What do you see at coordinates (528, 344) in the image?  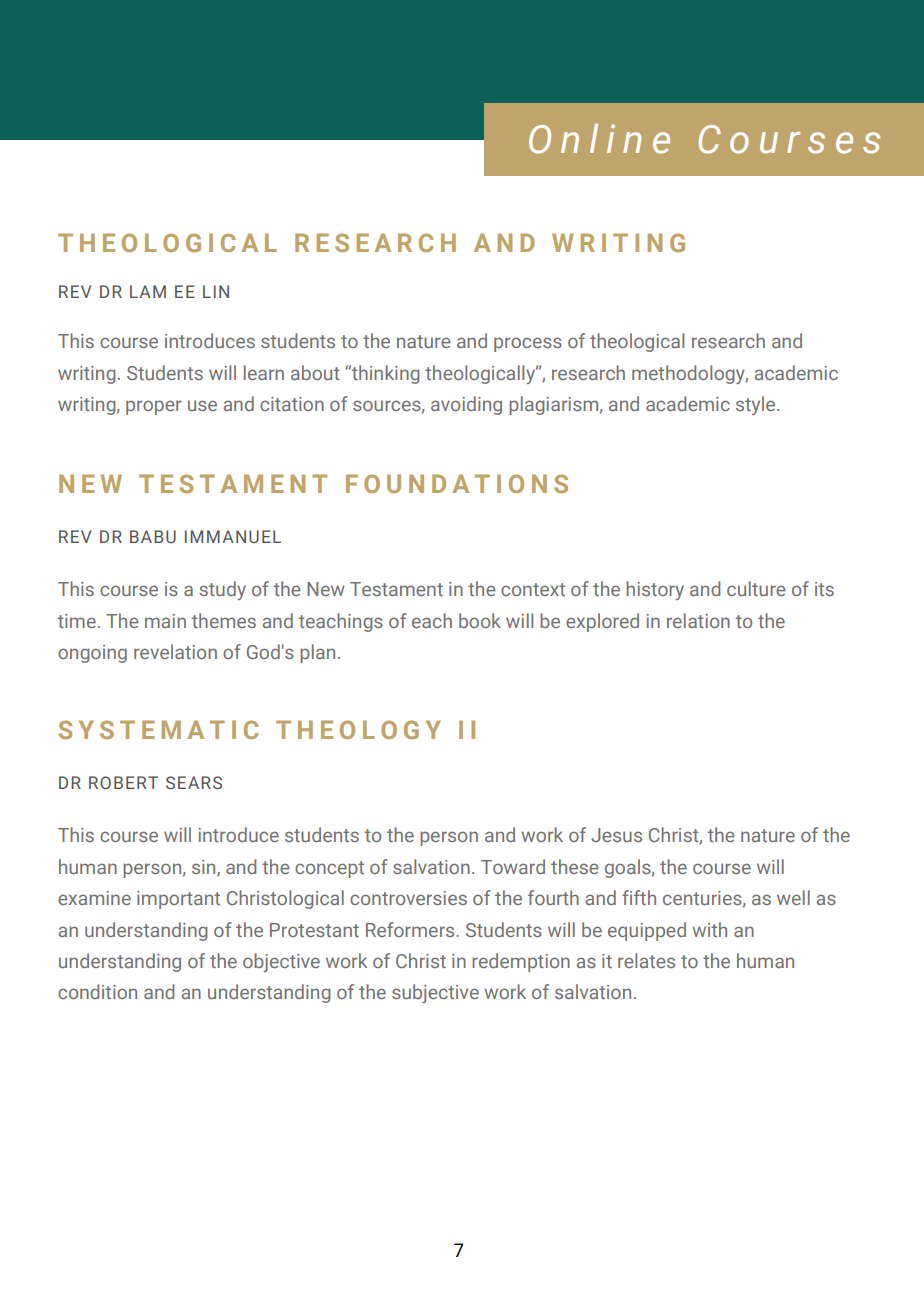 I see `process` at bounding box center [528, 344].
